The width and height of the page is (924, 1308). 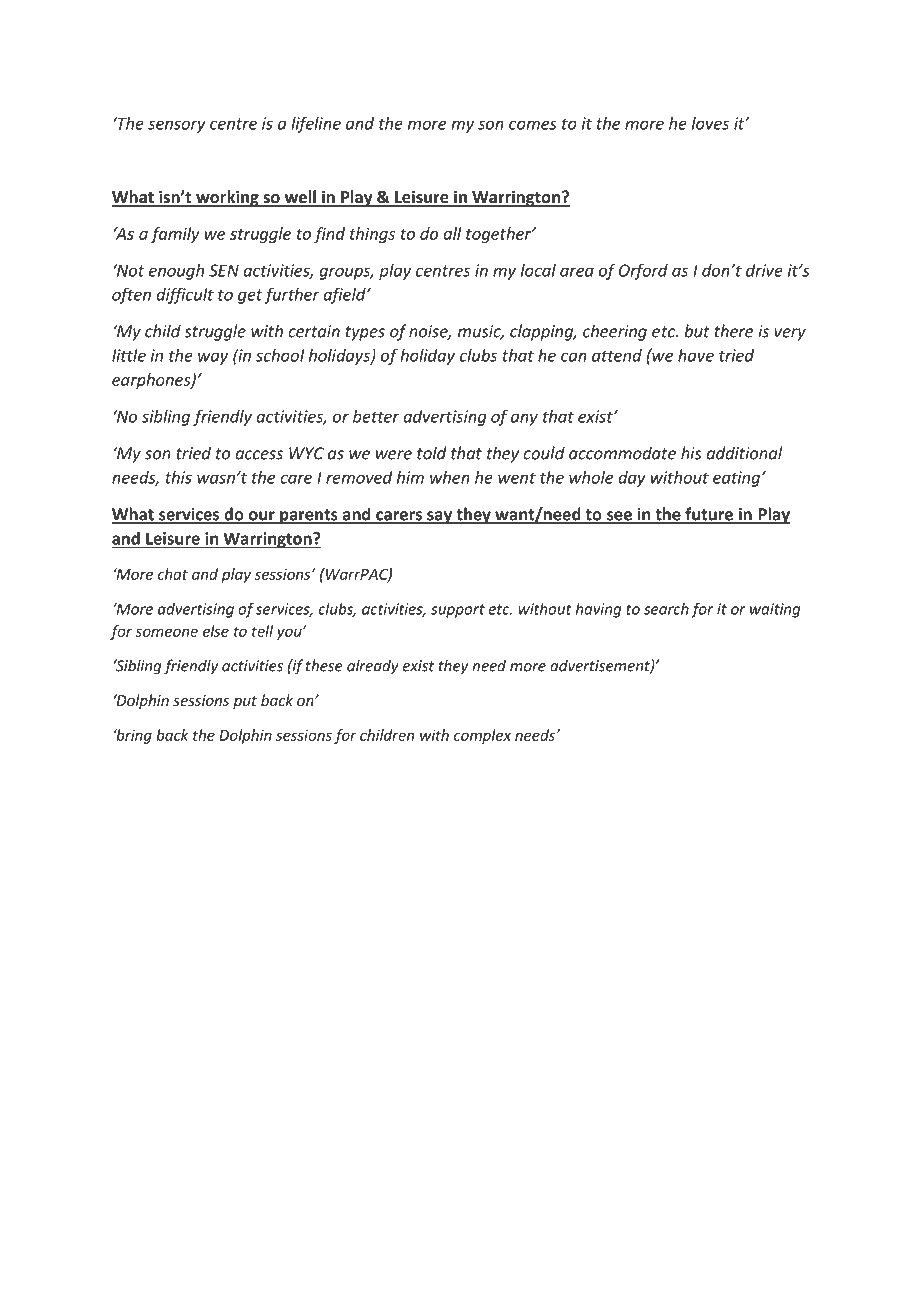 I want to click on complex, so click(x=482, y=736).
